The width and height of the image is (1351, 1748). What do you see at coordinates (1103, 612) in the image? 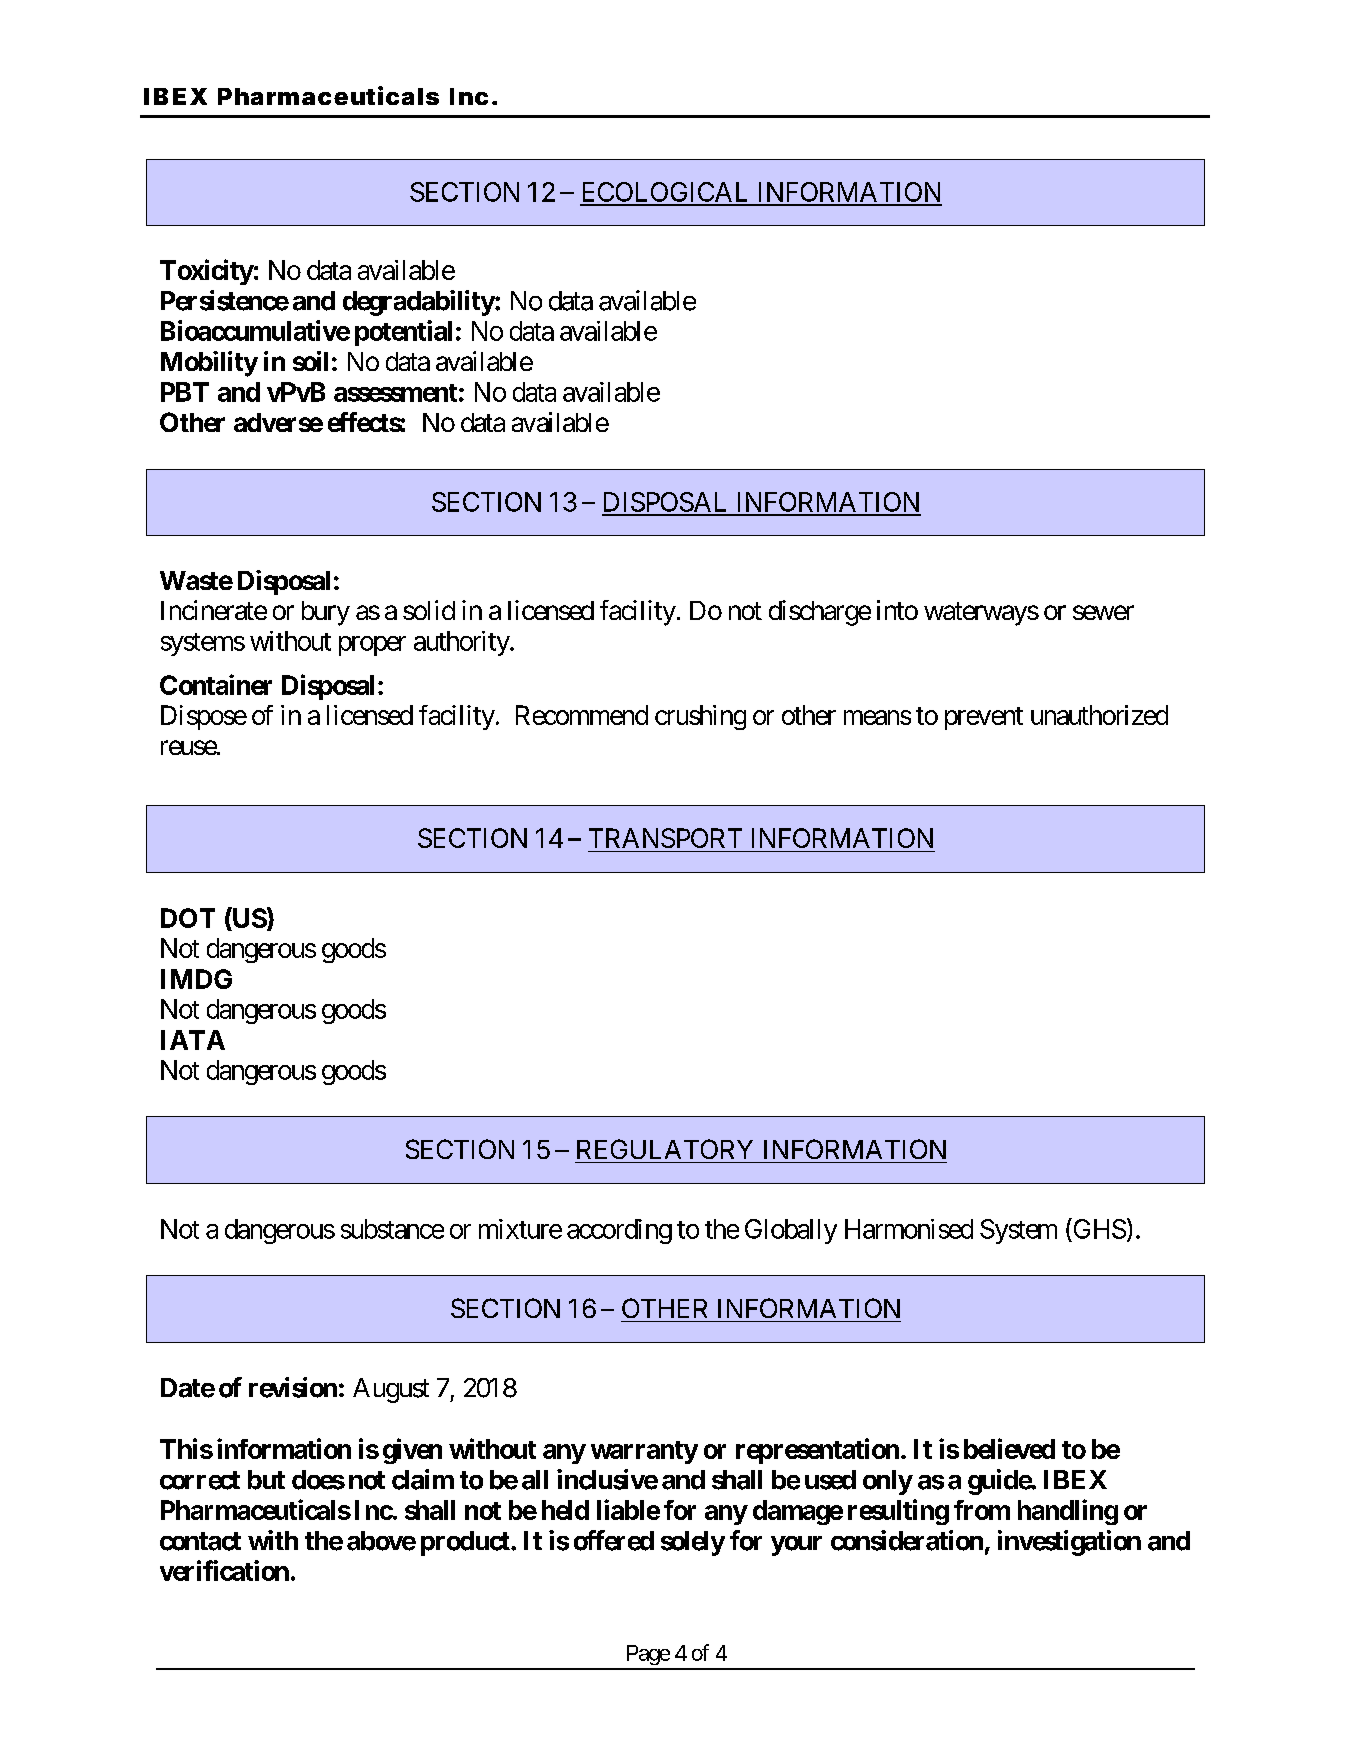
I see `sewer` at bounding box center [1103, 612].
